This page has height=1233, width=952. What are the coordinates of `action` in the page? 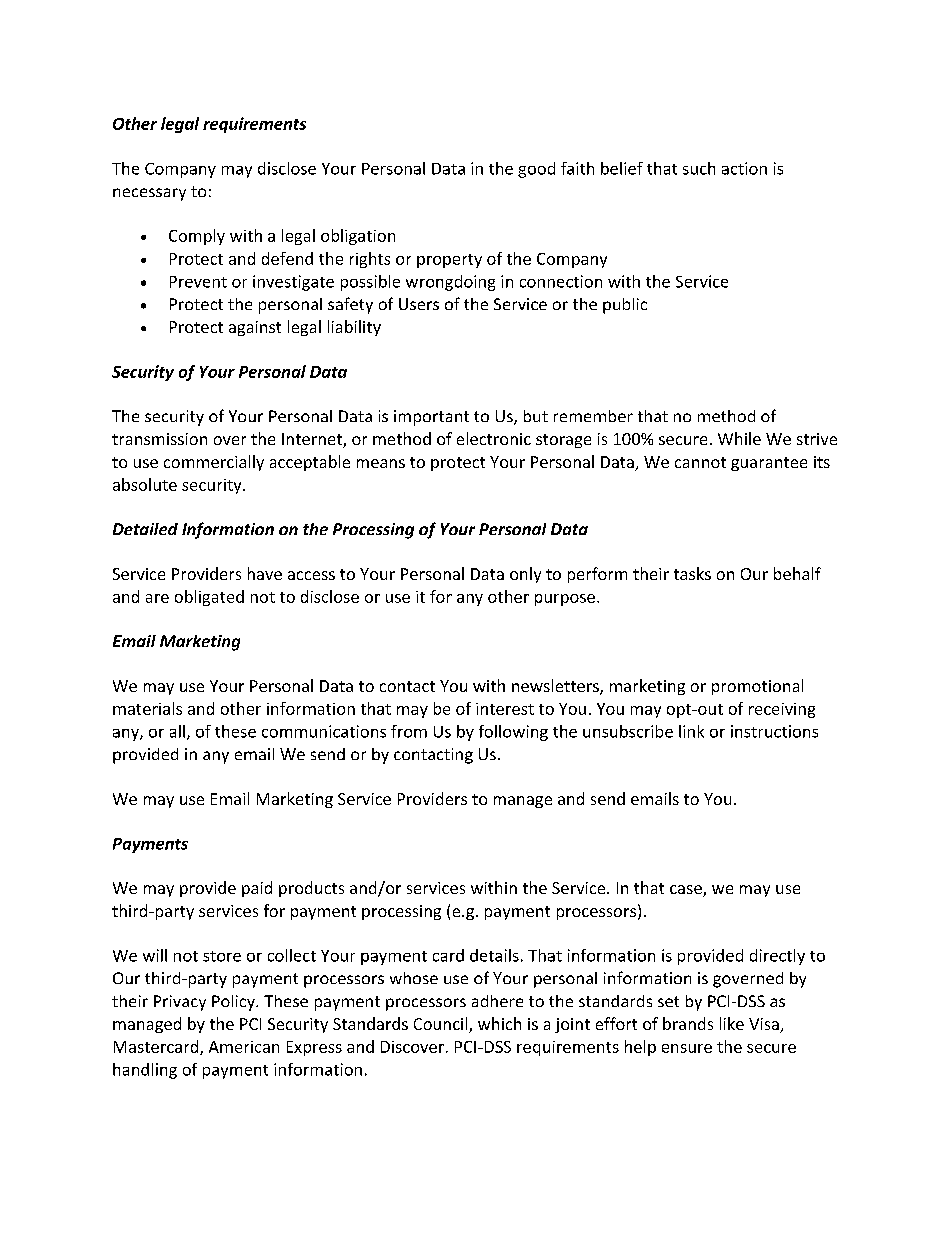 It's located at (744, 168).
